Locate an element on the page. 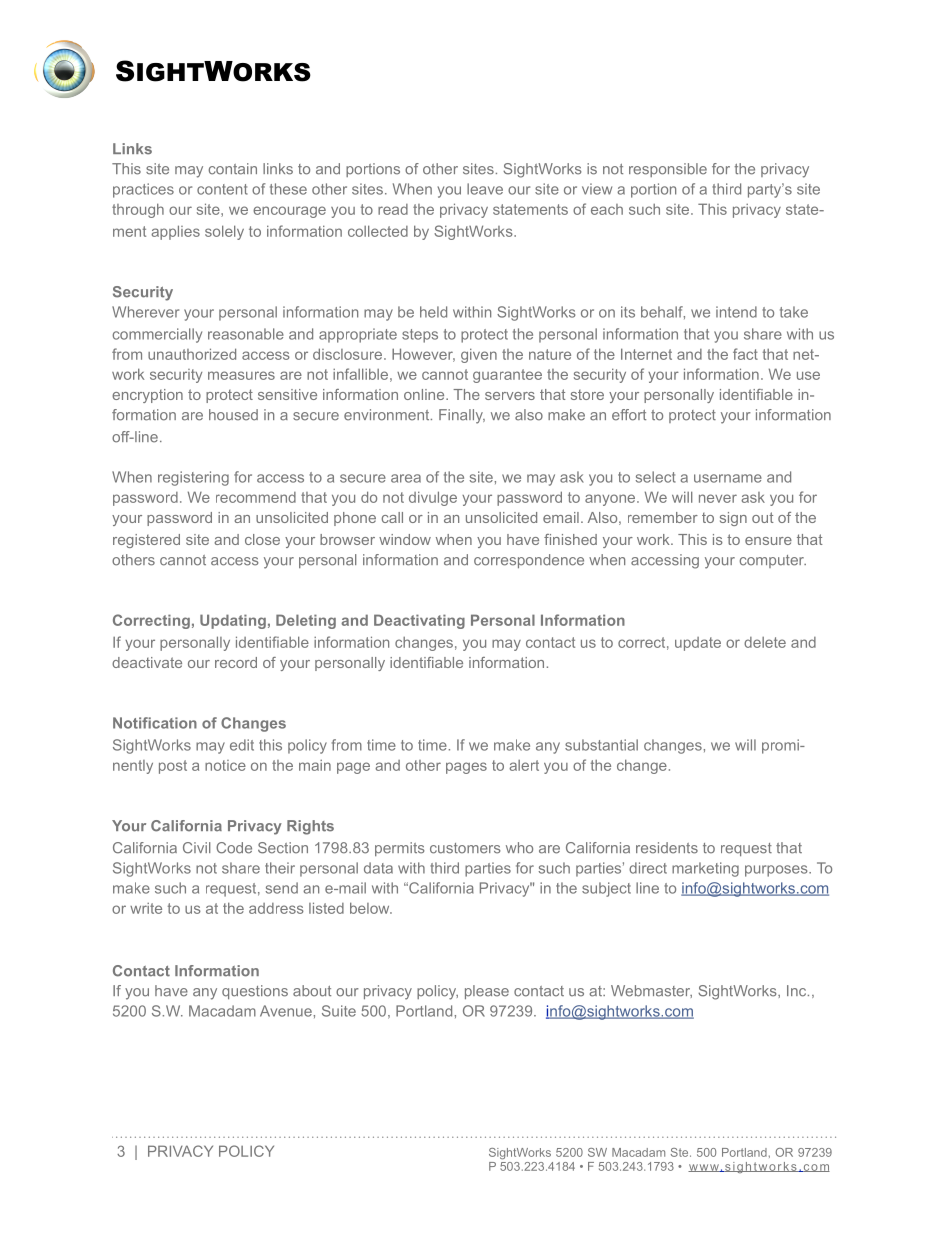 The image size is (952, 1233). servers is located at coordinates (510, 396).
